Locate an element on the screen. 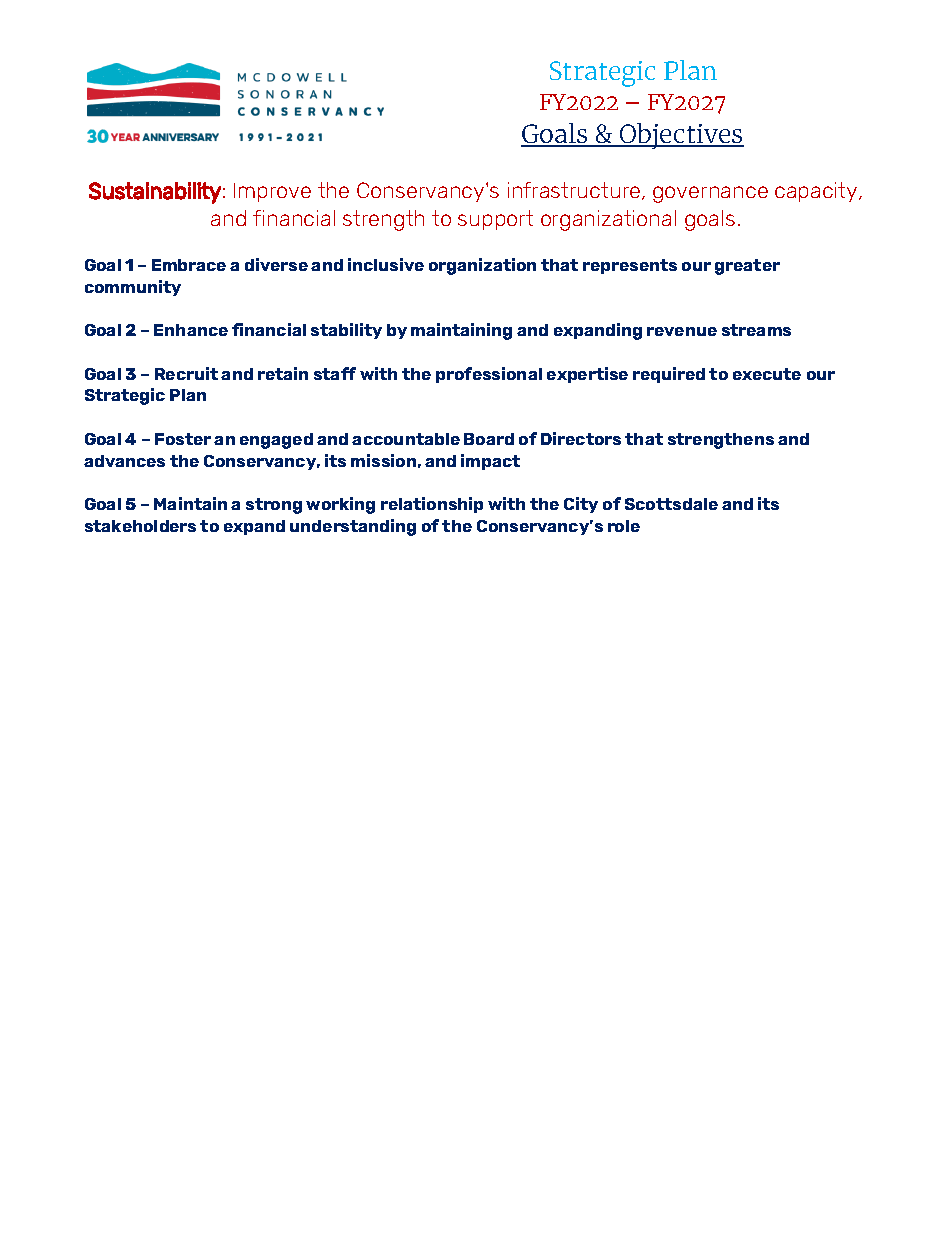  Objectives is located at coordinates (681, 136).
